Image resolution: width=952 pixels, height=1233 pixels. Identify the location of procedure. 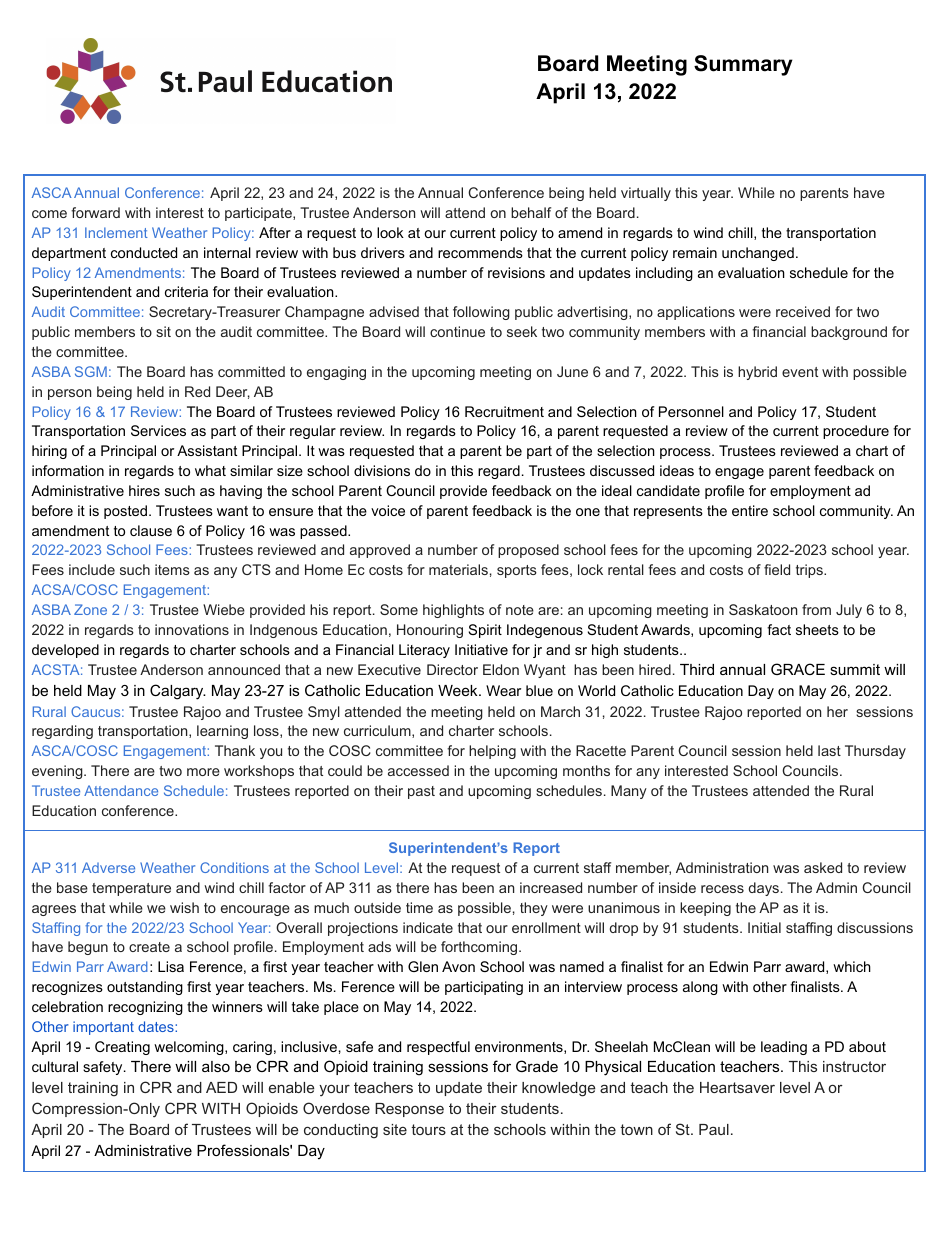
(856, 432).
